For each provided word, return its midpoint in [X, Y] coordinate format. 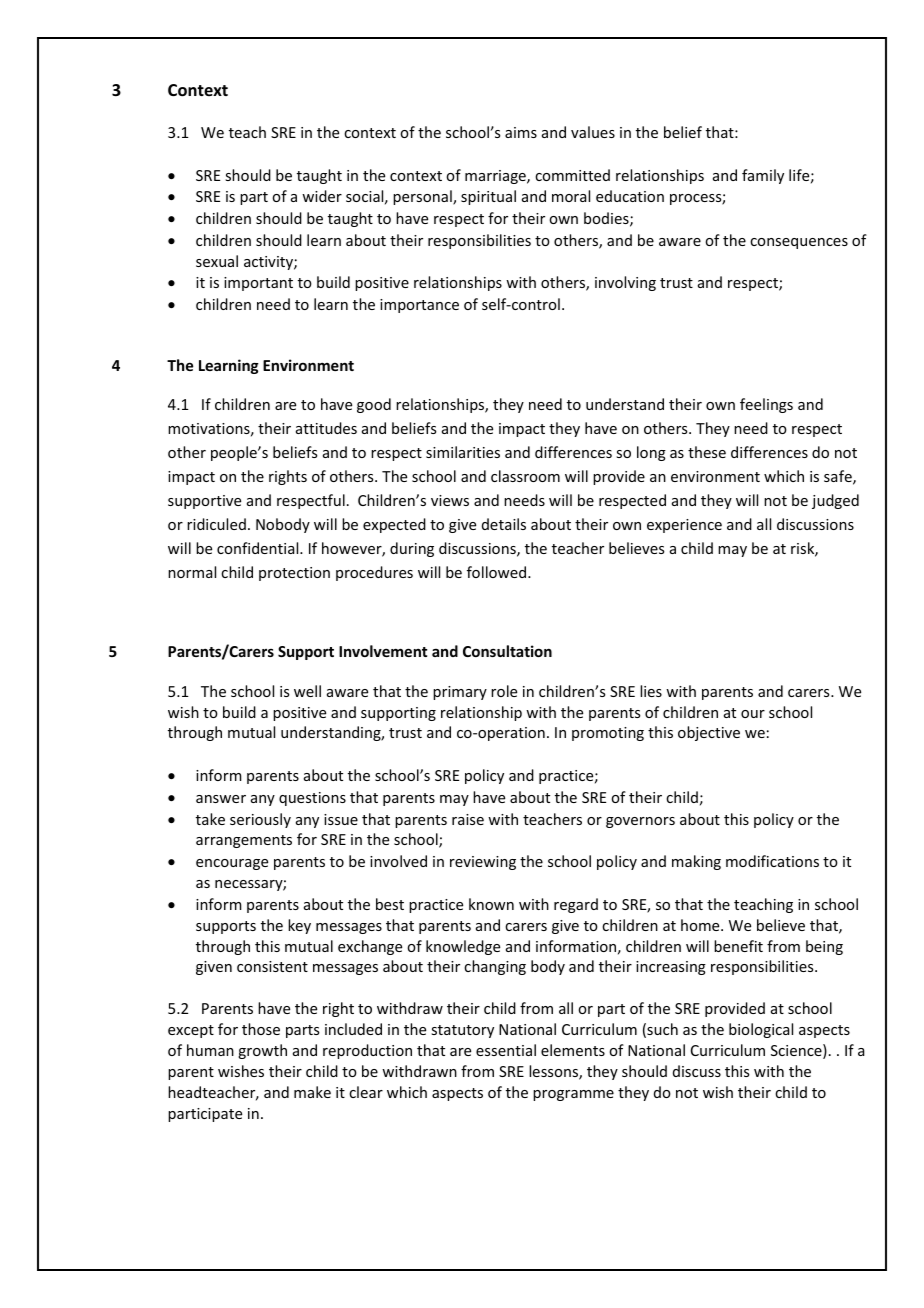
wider [322, 196]
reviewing [483, 863]
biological [761, 1030]
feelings [766, 405]
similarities [463, 452]
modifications [772, 861]
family [763, 176]
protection [294, 574]
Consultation [507, 651]
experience [684, 526]
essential [506, 1050]
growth [262, 1051]
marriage [496, 177]
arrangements [244, 841]
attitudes [326, 428]
